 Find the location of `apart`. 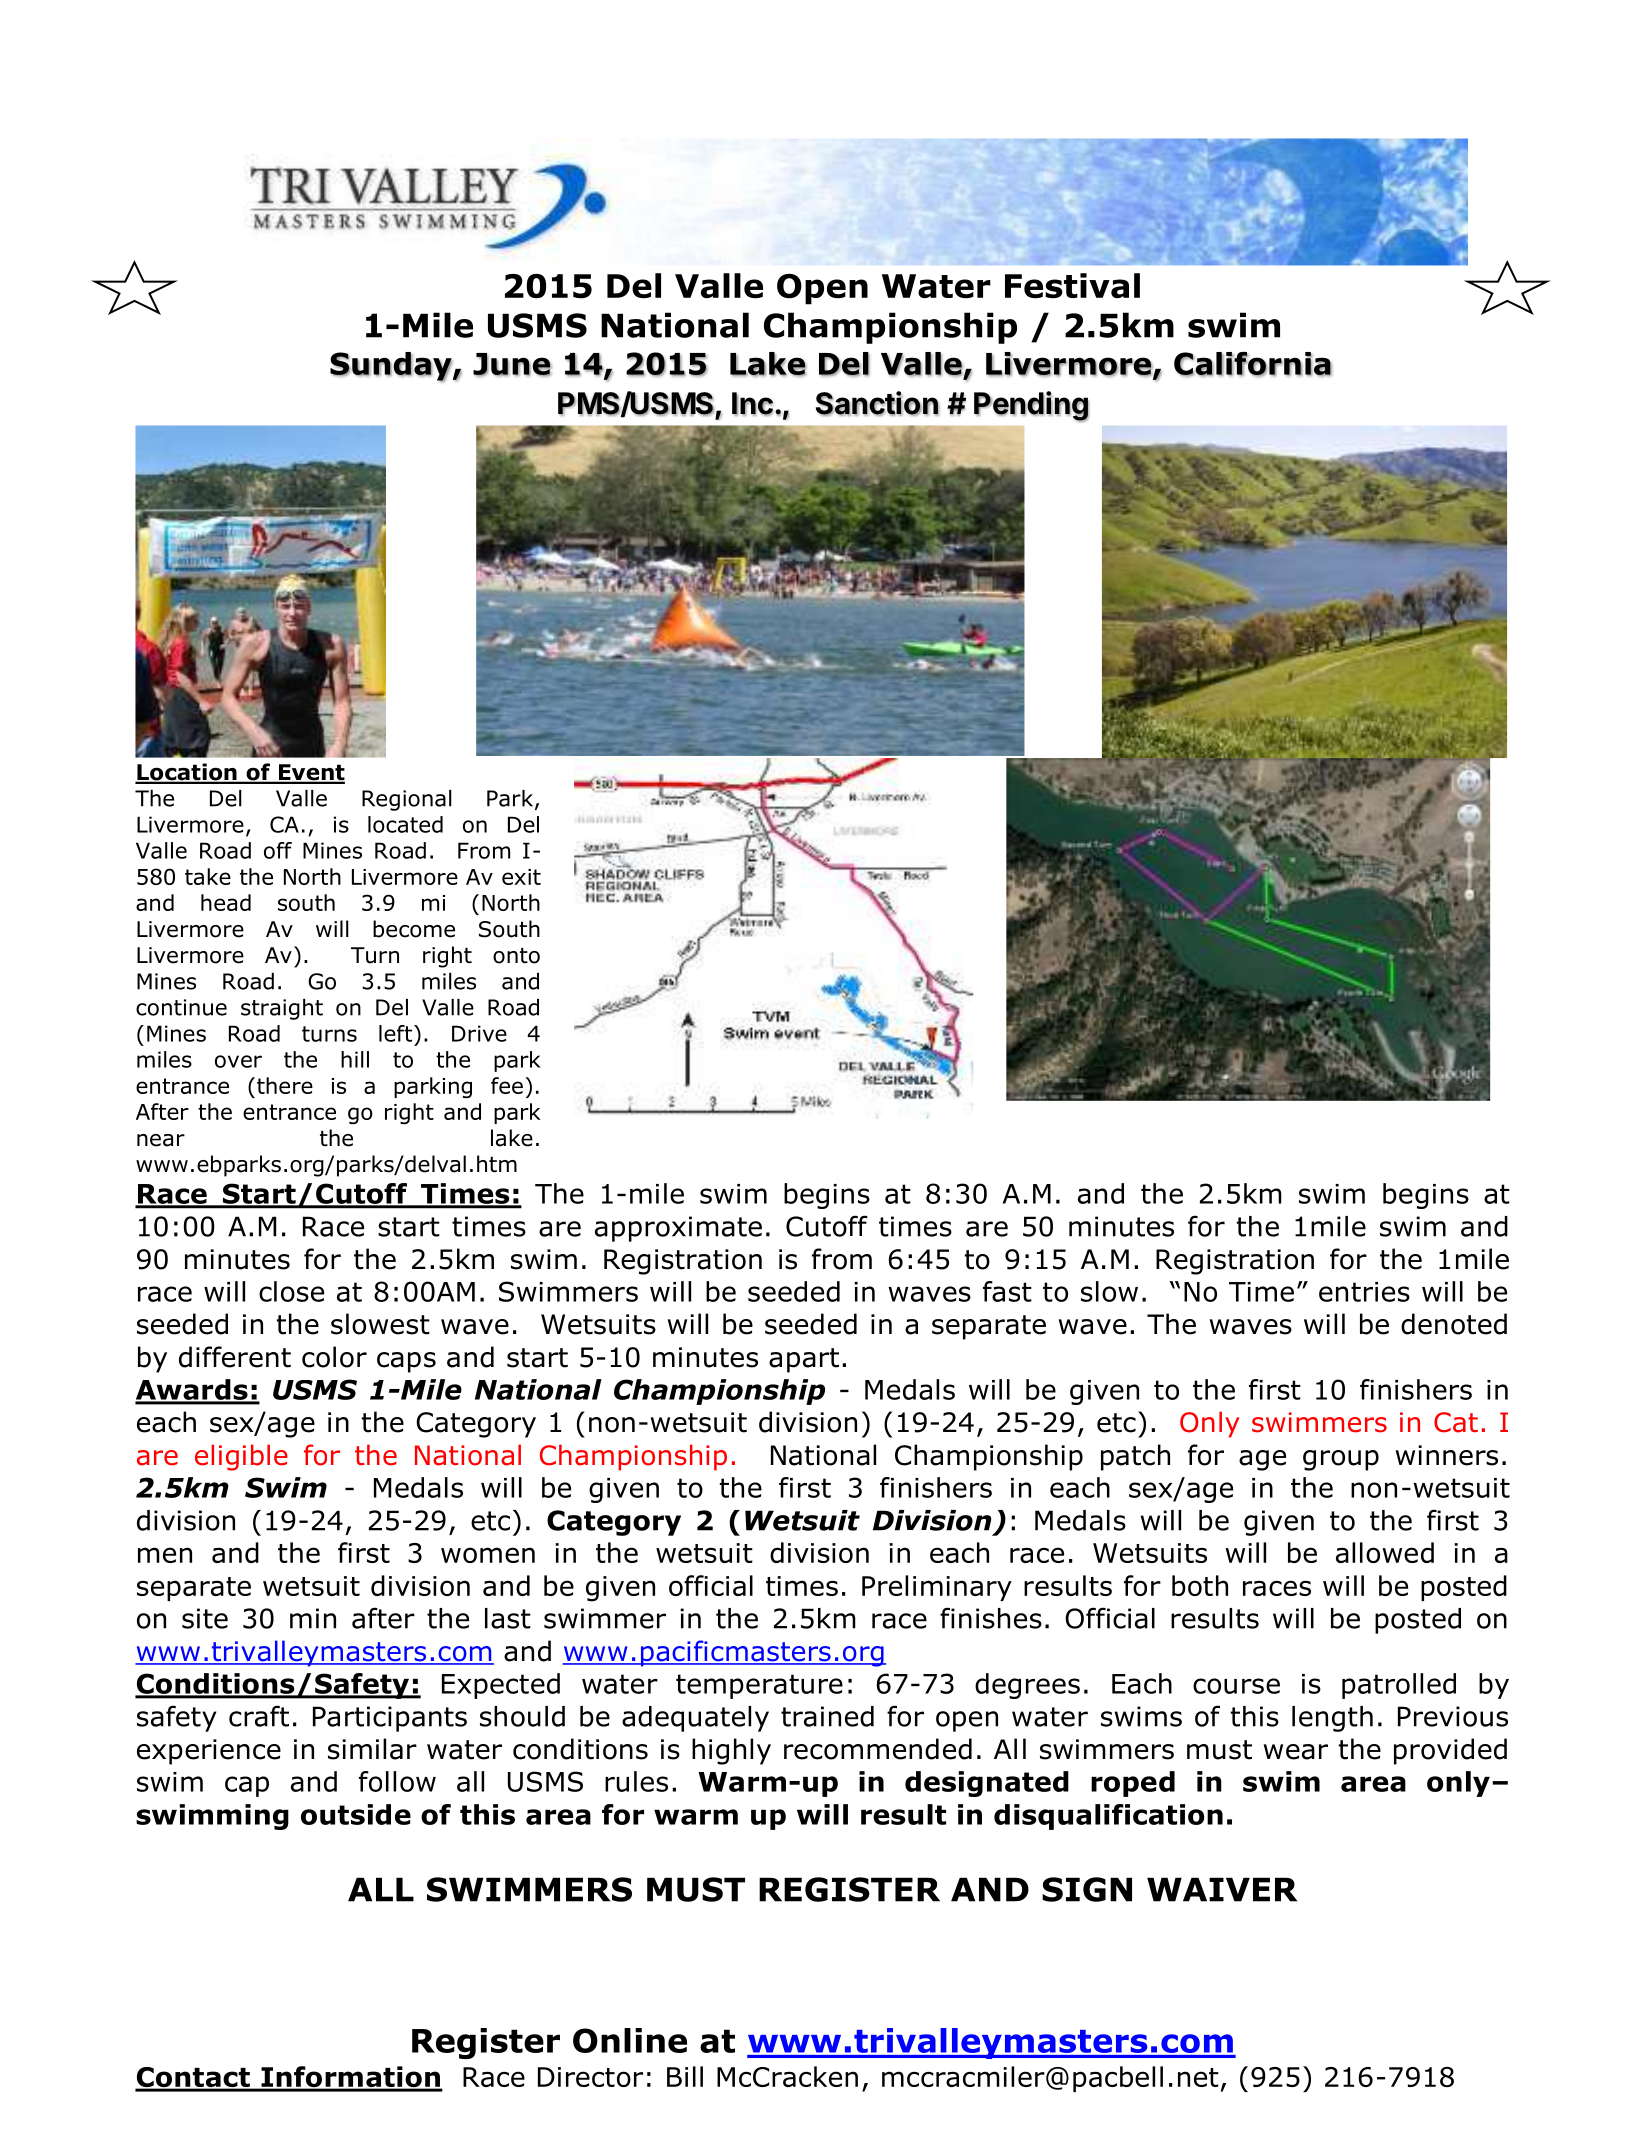

apart is located at coordinates (804, 1360).
